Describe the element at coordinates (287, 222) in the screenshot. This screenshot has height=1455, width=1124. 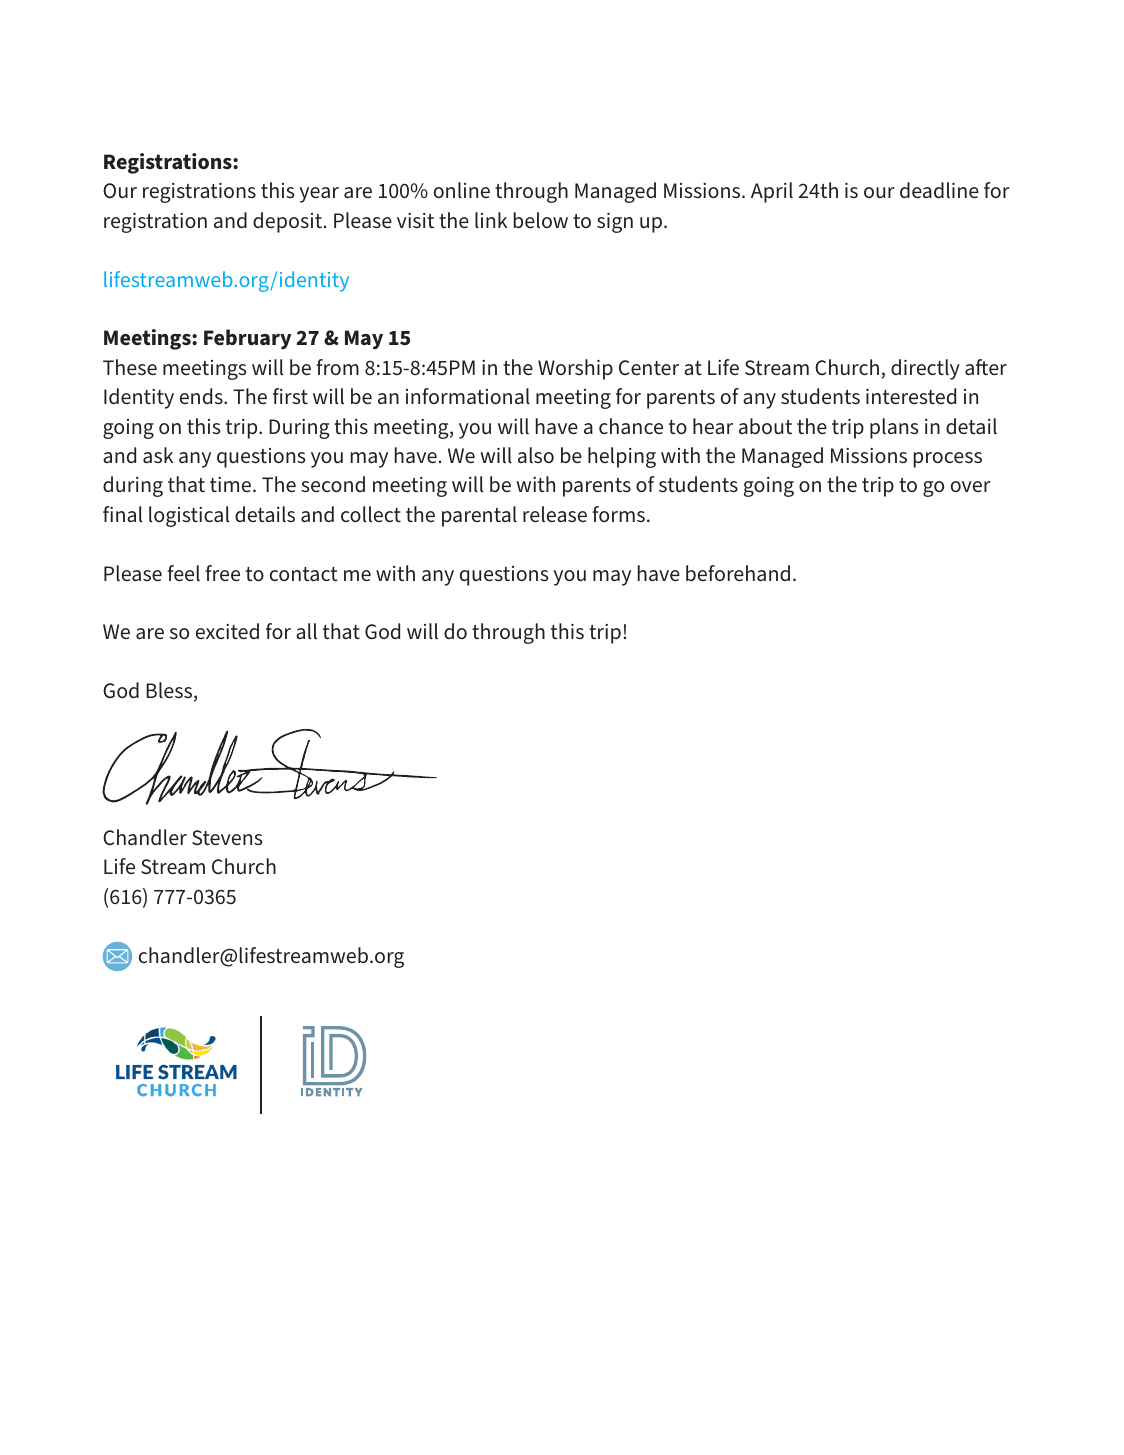
I see `deposit` at that location.
